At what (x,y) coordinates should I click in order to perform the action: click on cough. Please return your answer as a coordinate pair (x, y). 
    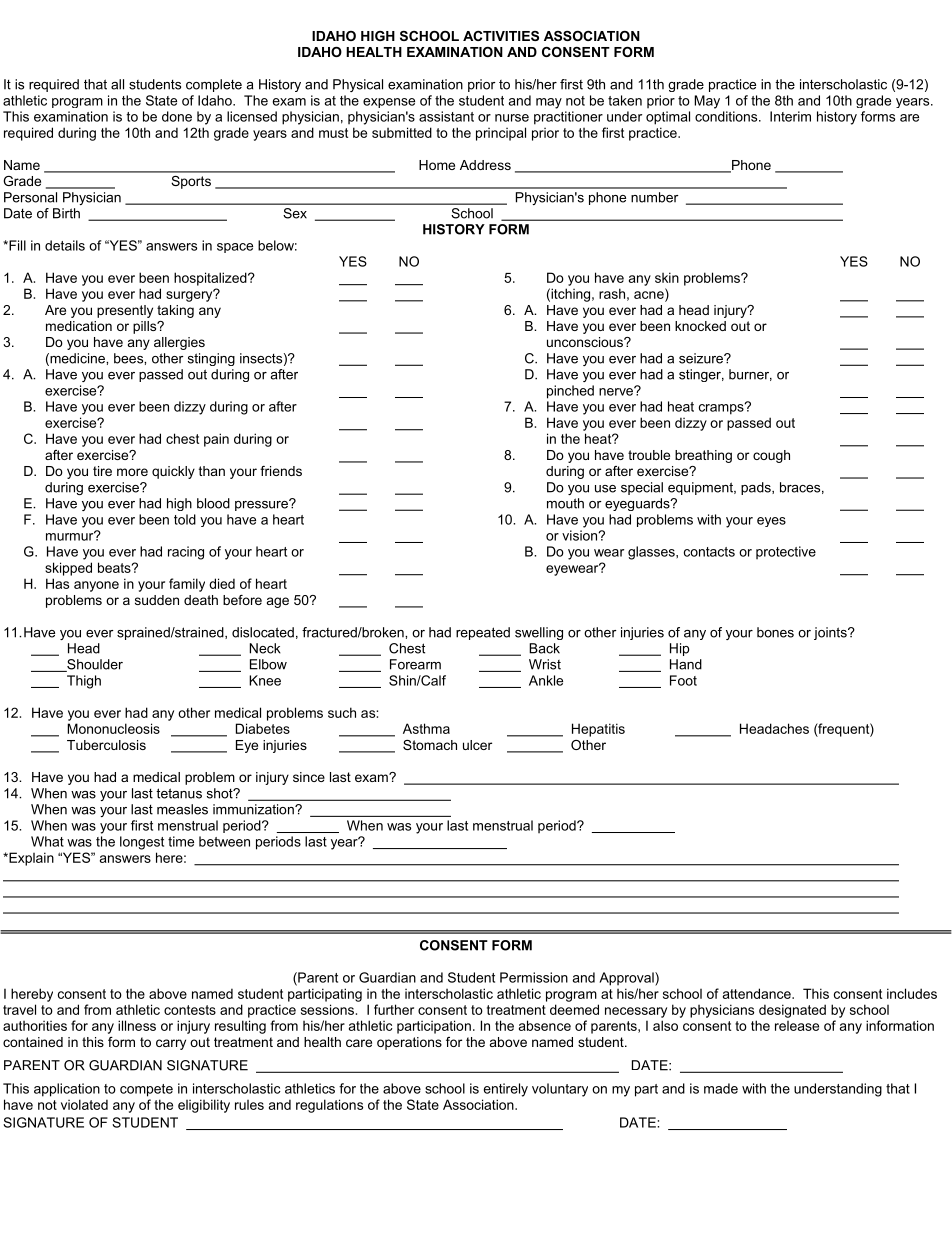
    Looking at the image, I should click on (771, 456).
